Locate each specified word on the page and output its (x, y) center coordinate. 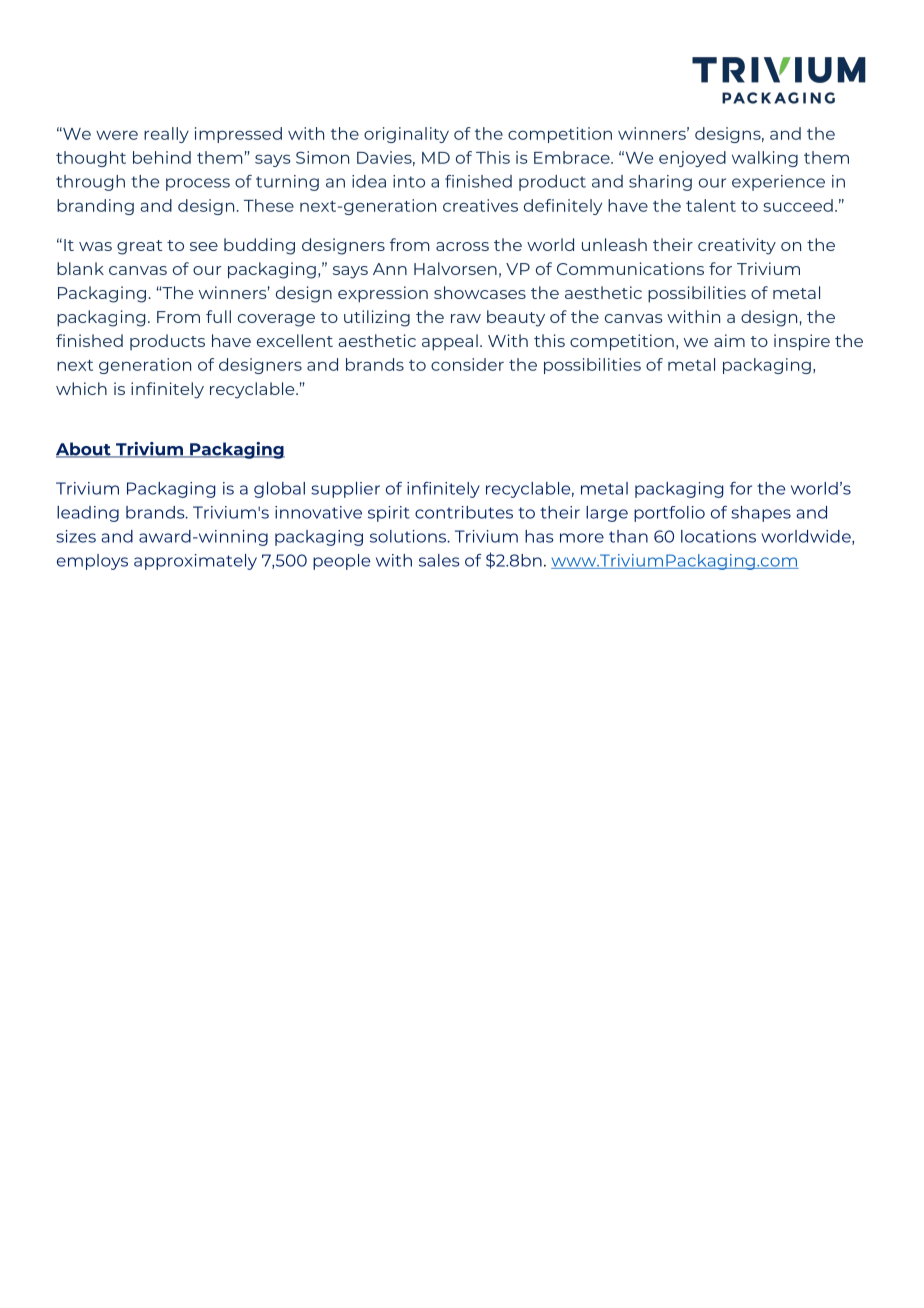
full (218, 316)
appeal (450, 342)
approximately (195, 562)
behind (162, 157)
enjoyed (692, 159)
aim (729, 340)
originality (406, 135)
